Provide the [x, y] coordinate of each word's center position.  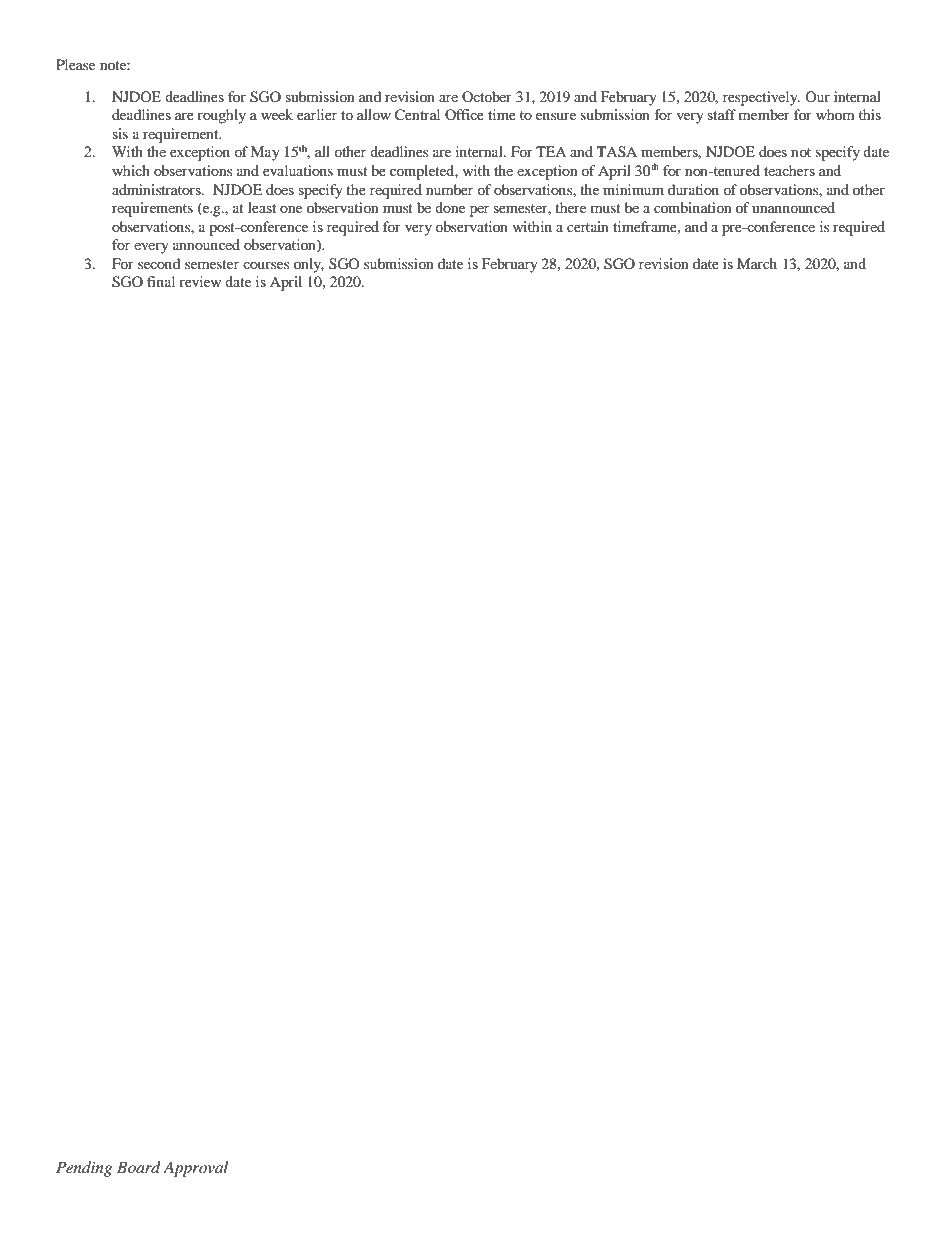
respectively [761, 98]
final [161, 281]
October [487, 96]
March [757, 263]
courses [266, 265]
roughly [221, 116]
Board [139, 1167]
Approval [195, 1169]
